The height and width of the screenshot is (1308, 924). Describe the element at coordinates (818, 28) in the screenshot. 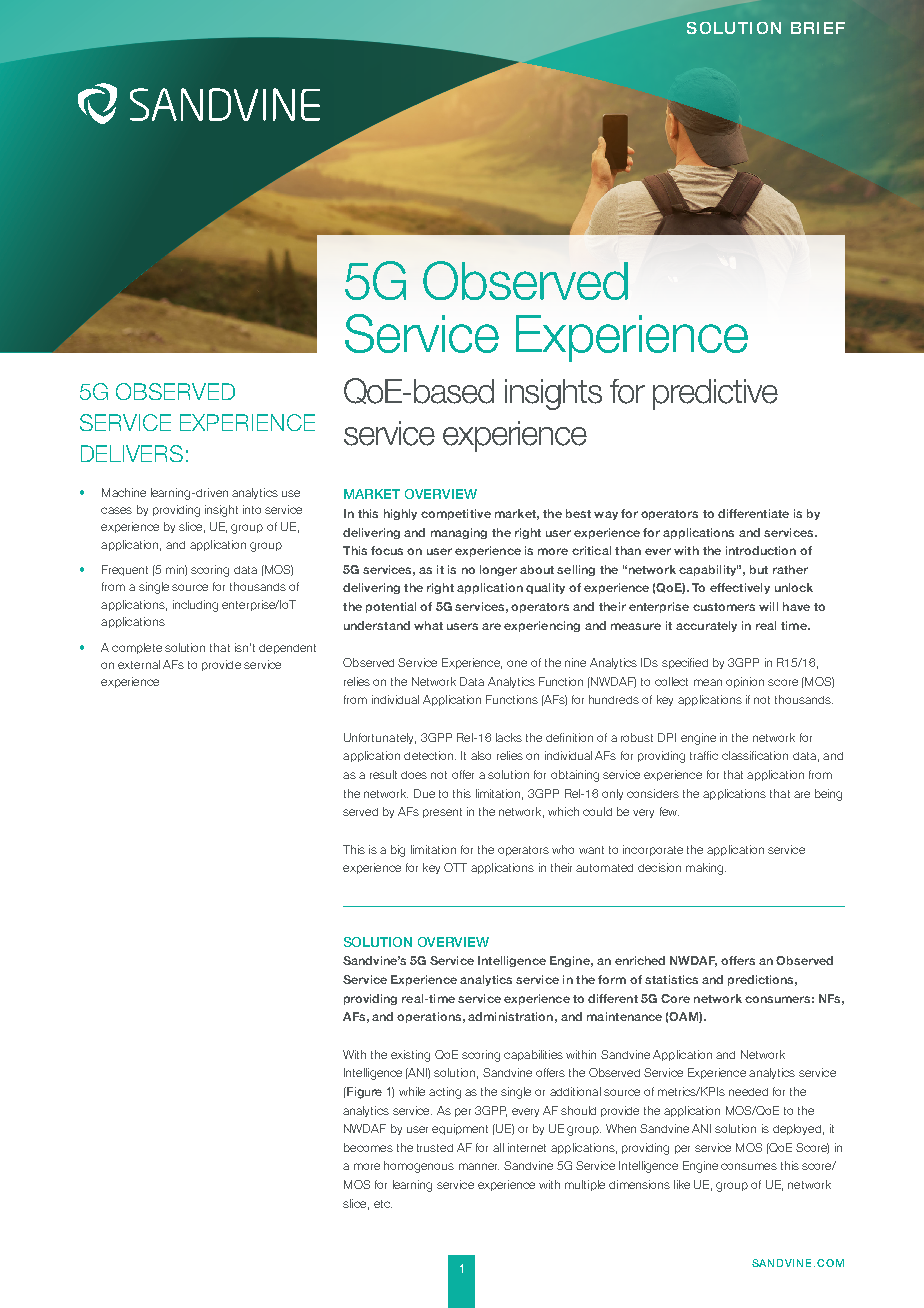

I see `BRIEF` at that location.
